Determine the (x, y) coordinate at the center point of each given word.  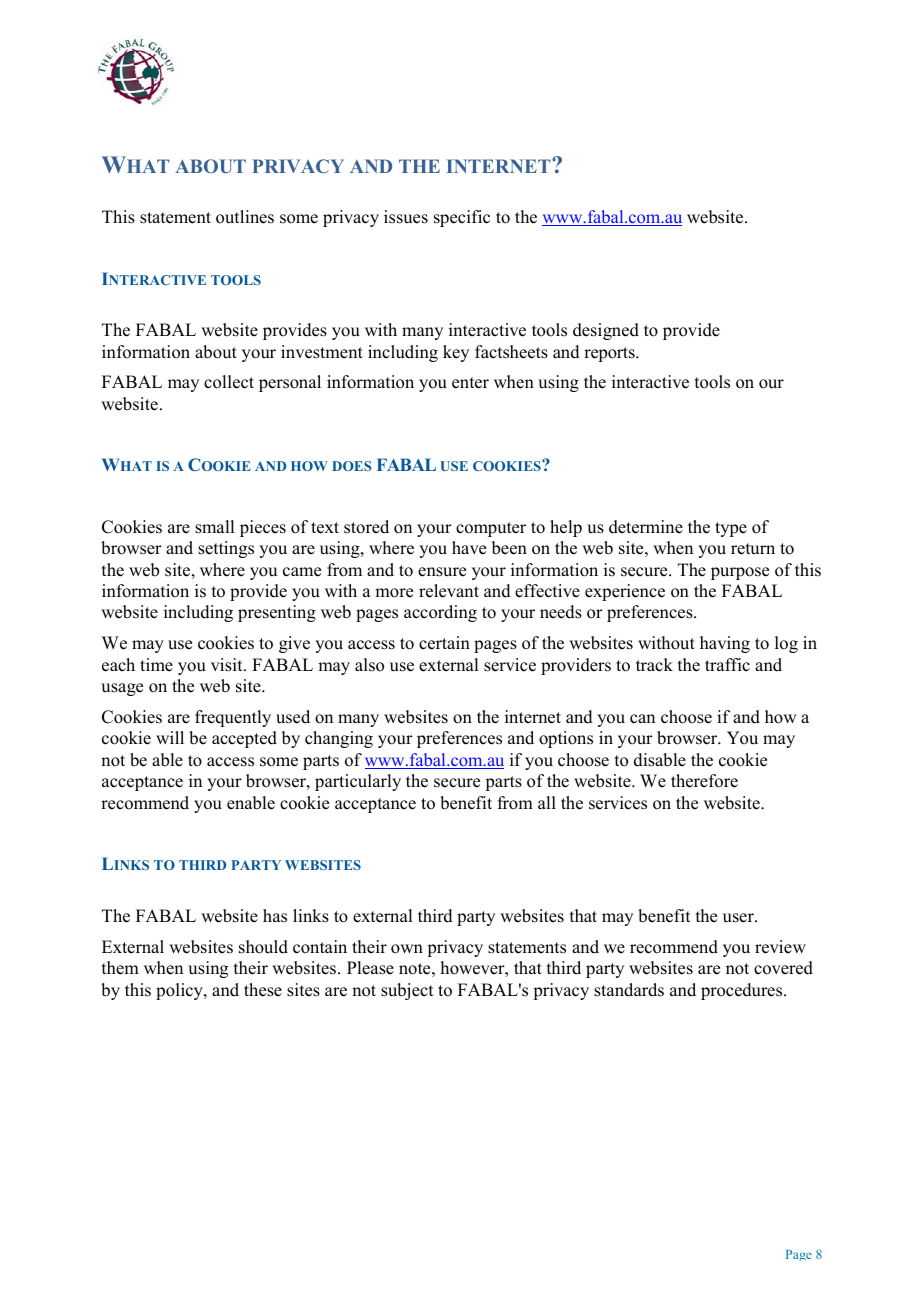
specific (462, 218)
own (407, 949)
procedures (743, 991)
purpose (740, 573)
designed (606, 331)
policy (180, 991)
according (440, 613)
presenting (277, 613)
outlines (245, 217)
